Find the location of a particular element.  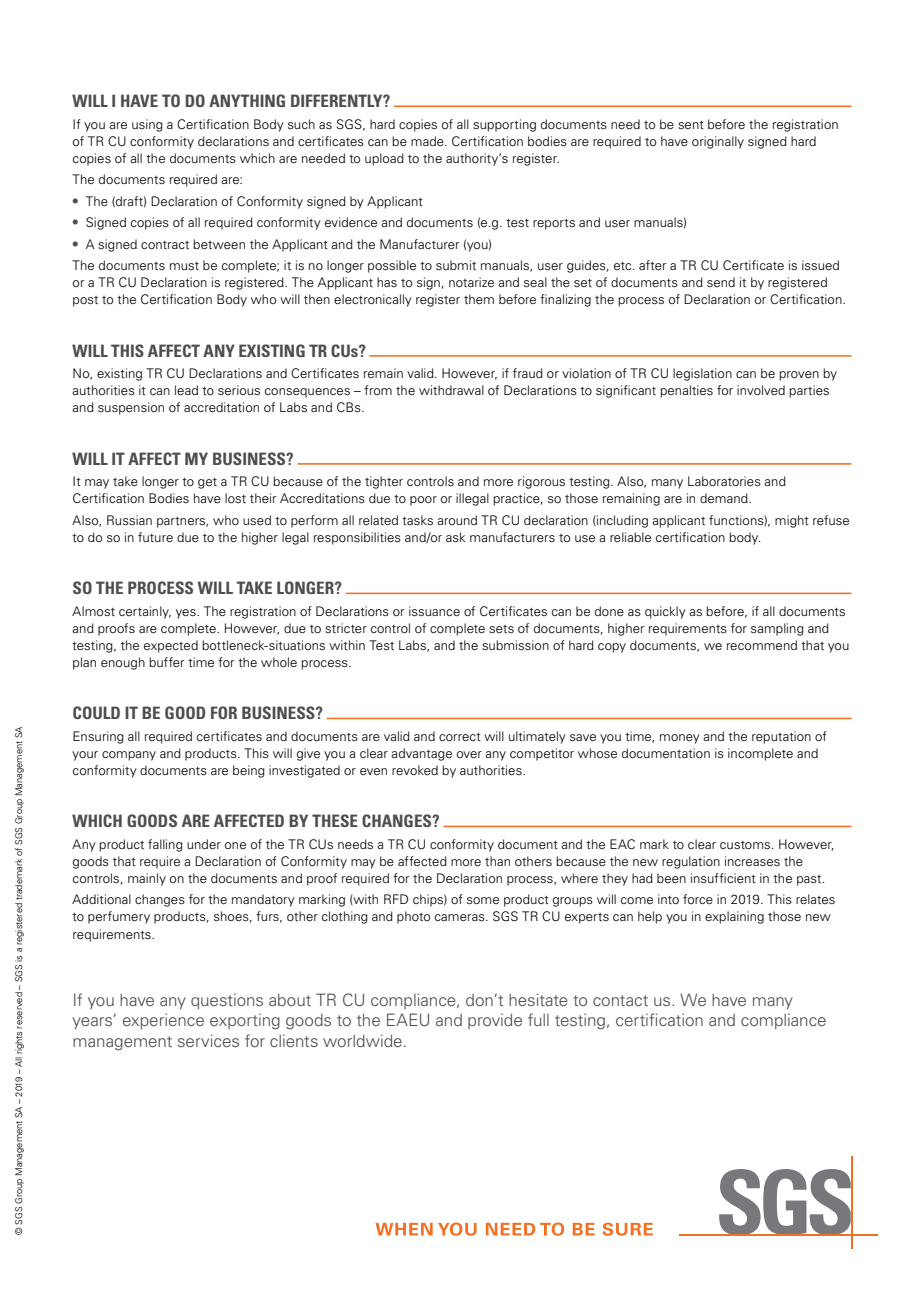

made is located at coordinates (428, 141).
